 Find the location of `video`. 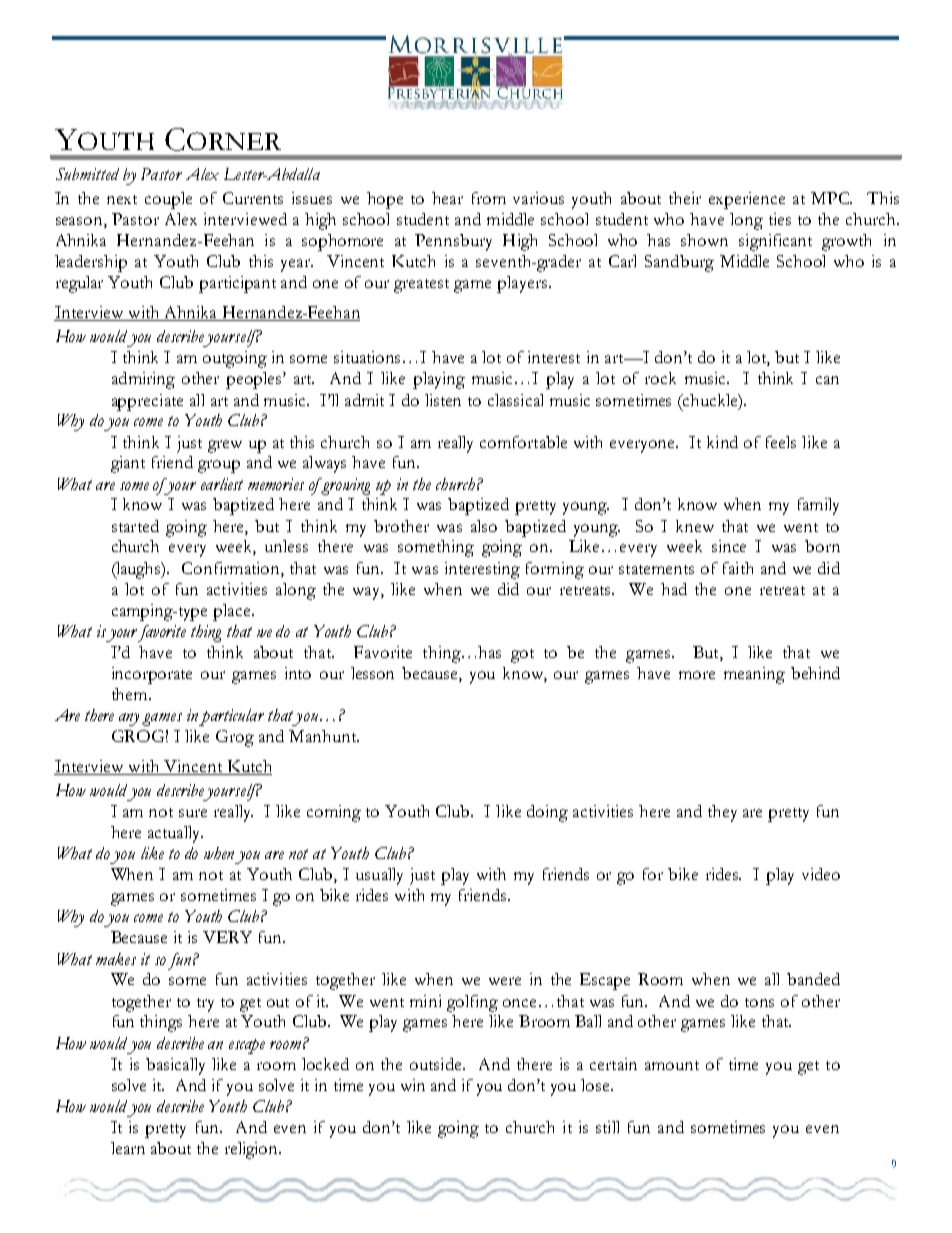

video is located at coordinates (821, 874).
